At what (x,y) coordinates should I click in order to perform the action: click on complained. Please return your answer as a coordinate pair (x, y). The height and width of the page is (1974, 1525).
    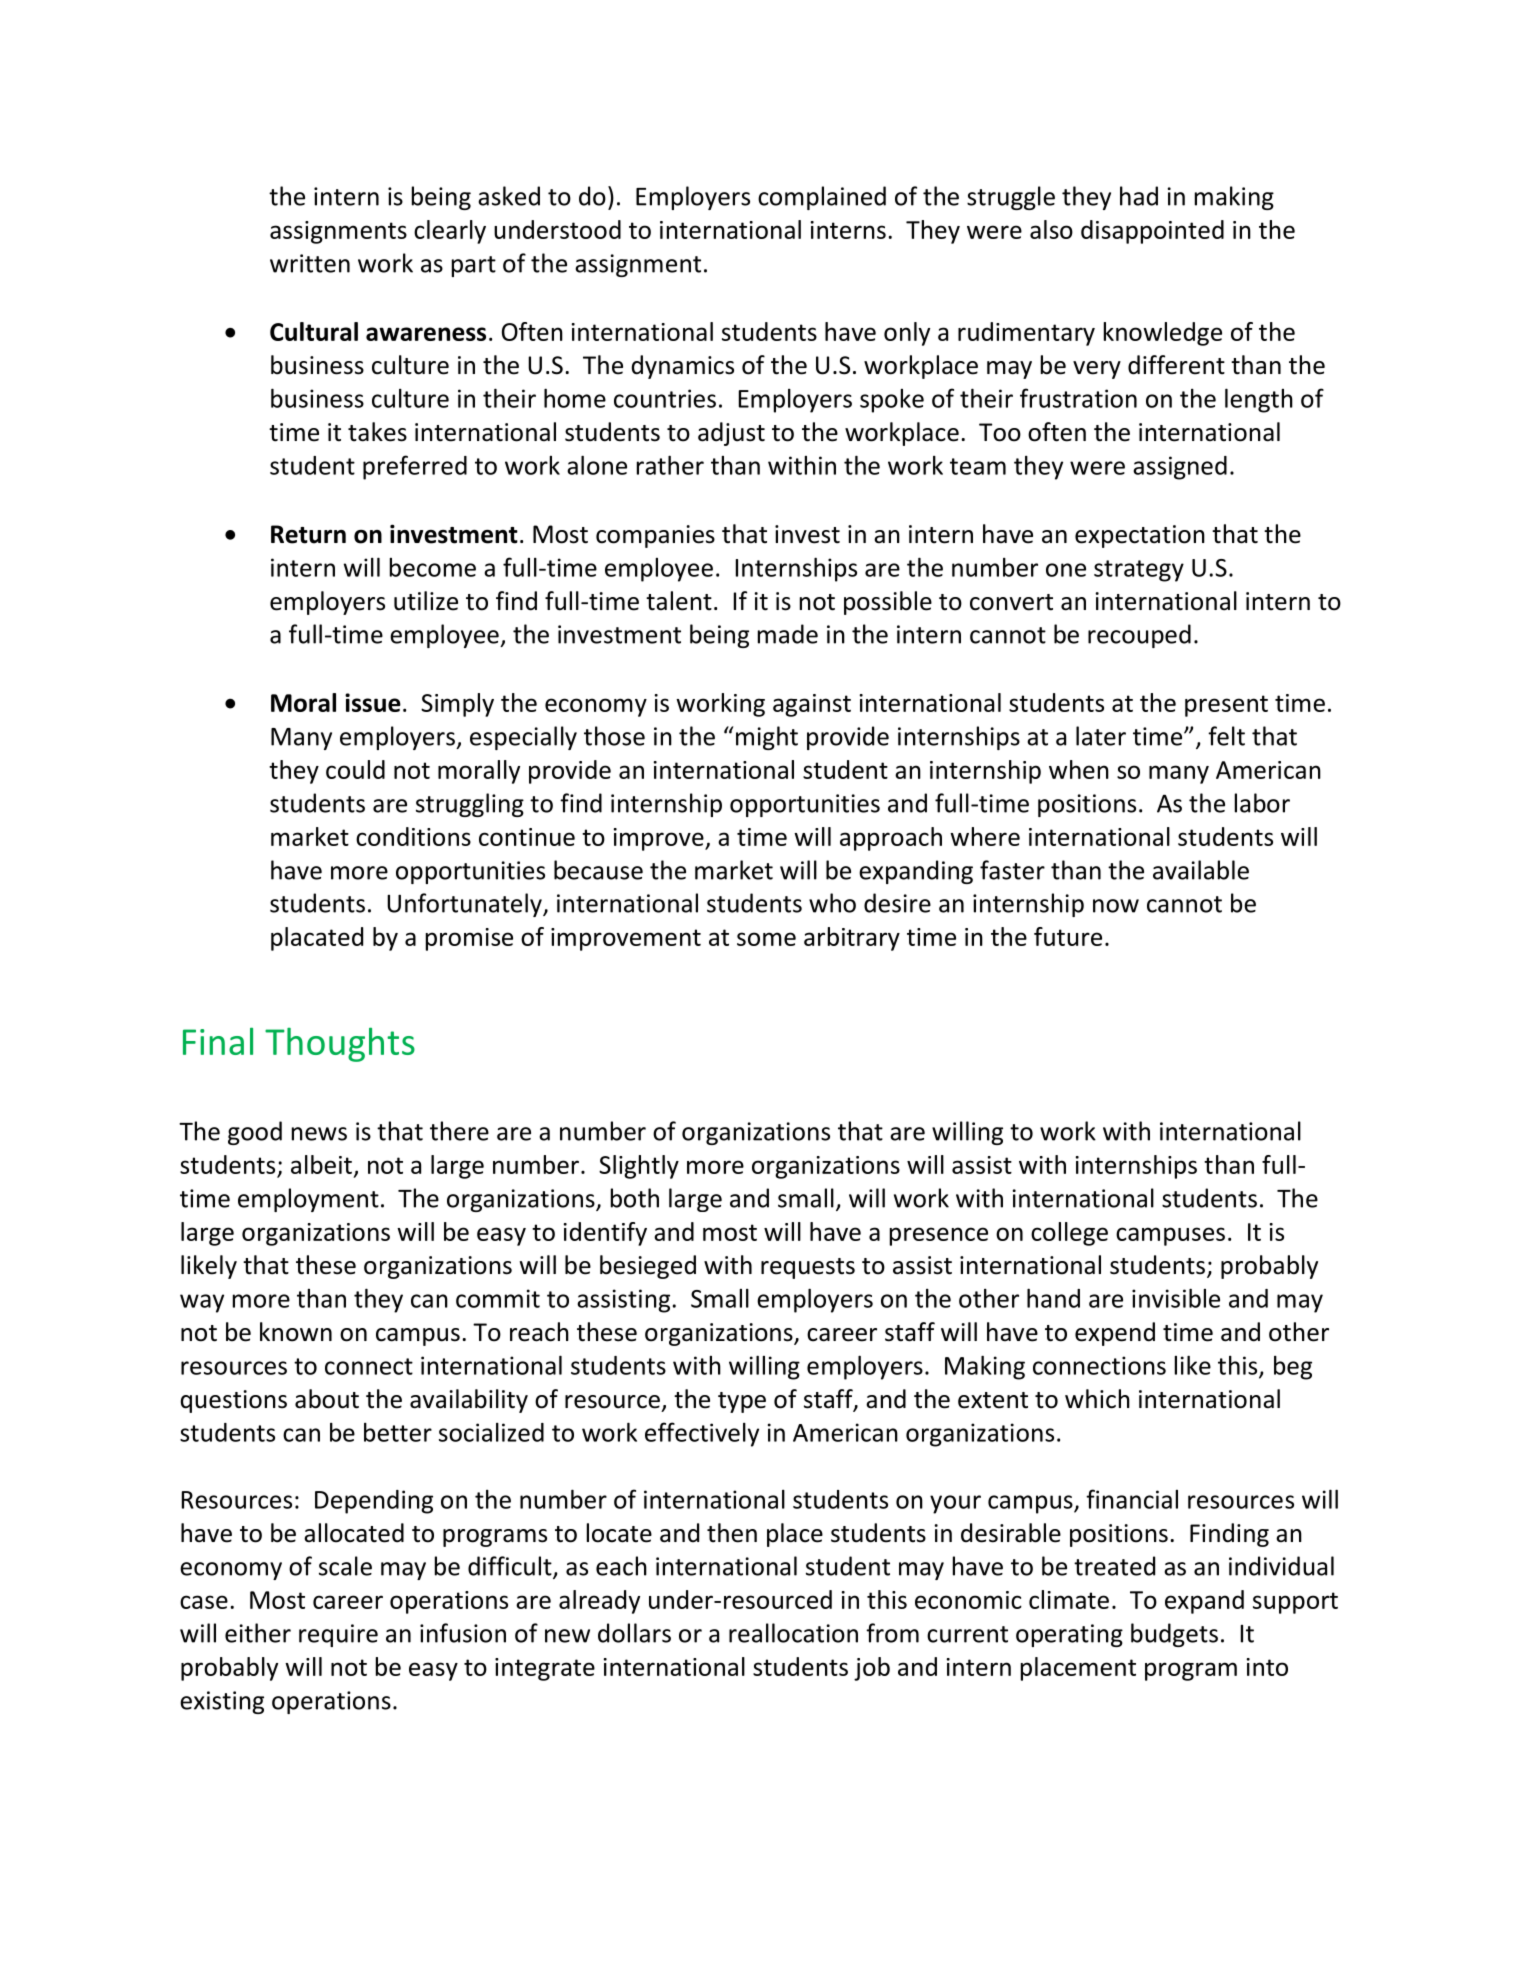
    Looking at the image, I should click on (822, 198).
